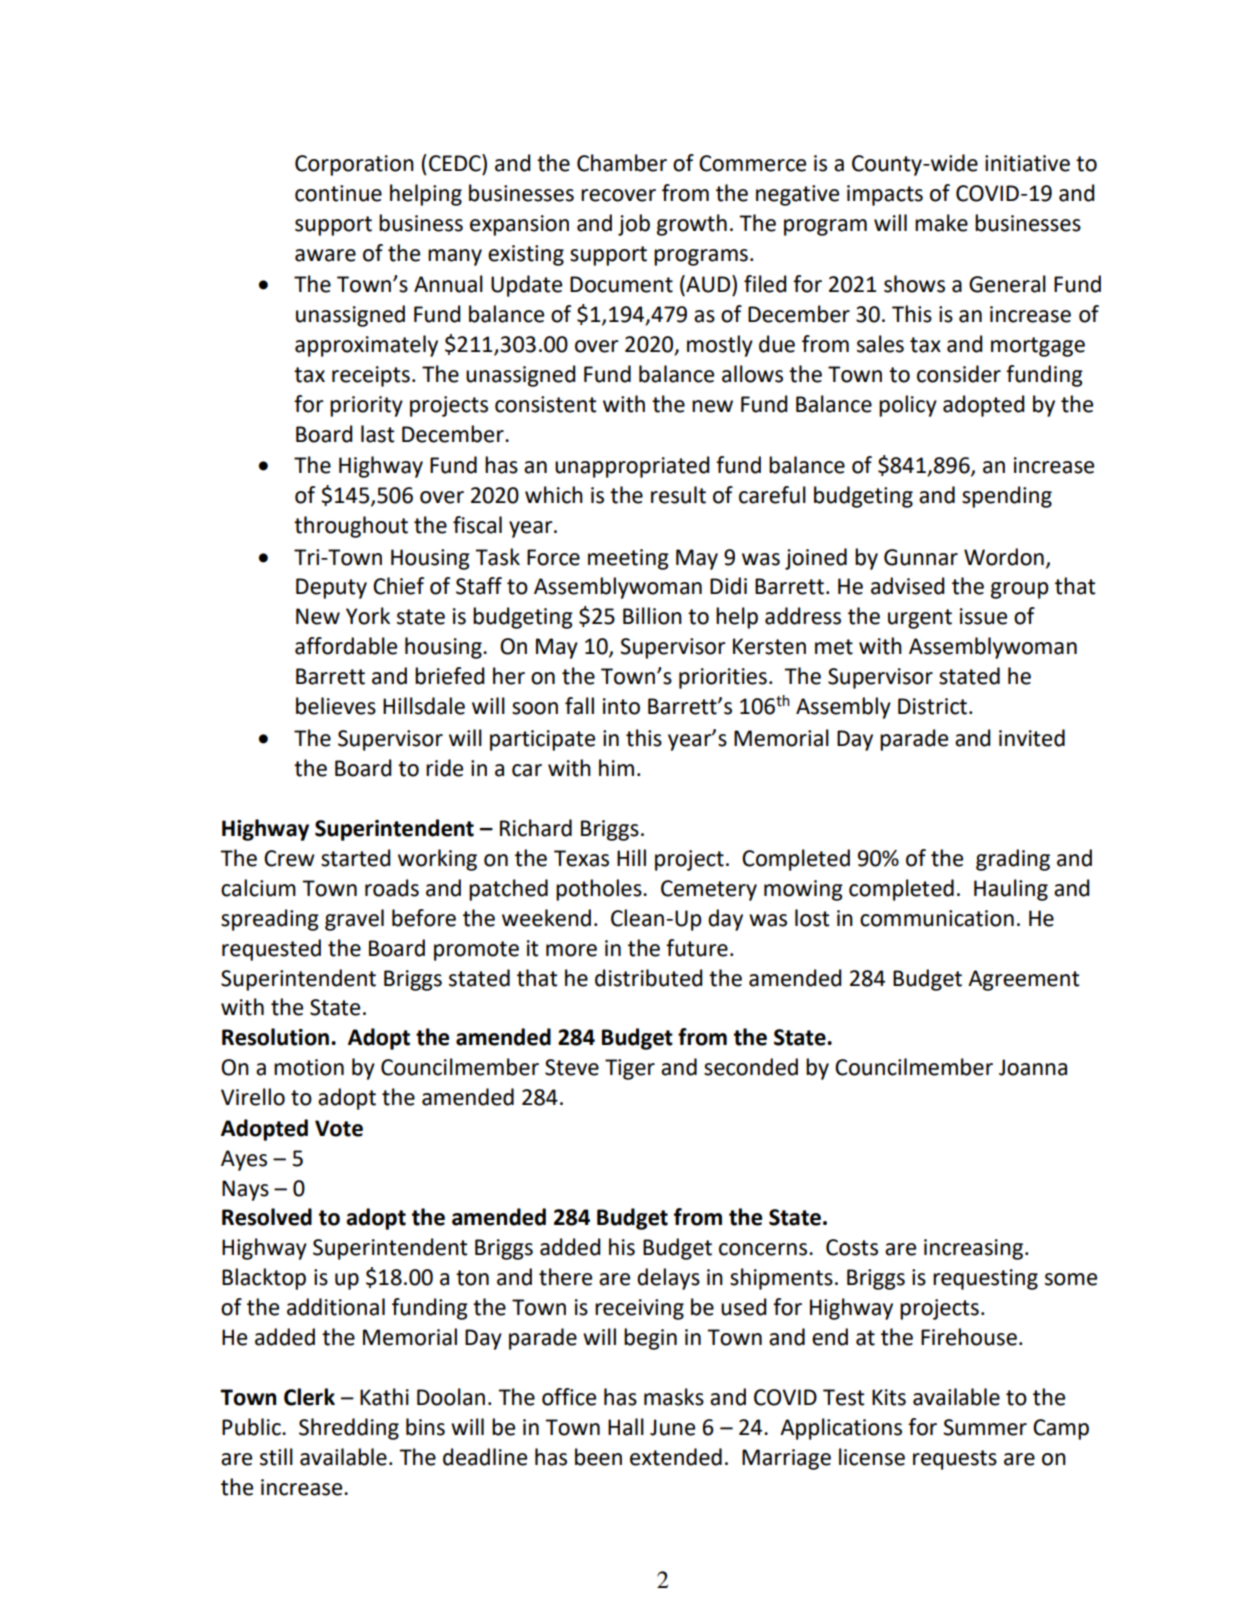 Image resolution: width=1252 pixels, height=1621 pixels. What do you see at coordinates (672, 1427) in the screenshot?
I see `June` at bounding box center [672, 1427].
